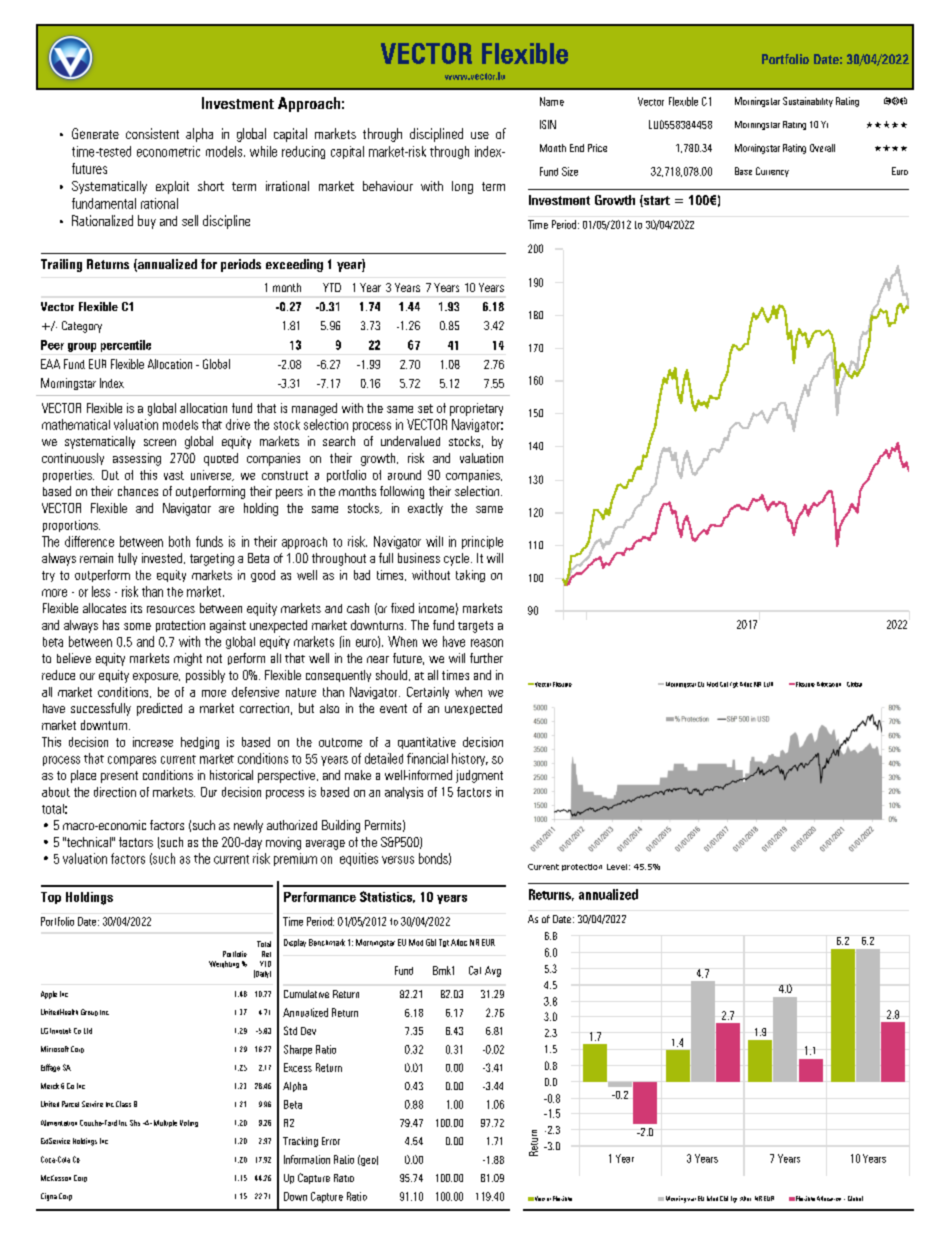 The width and height of the screenshot is (952, 1233). I want to click on use, so click(480, 135).
